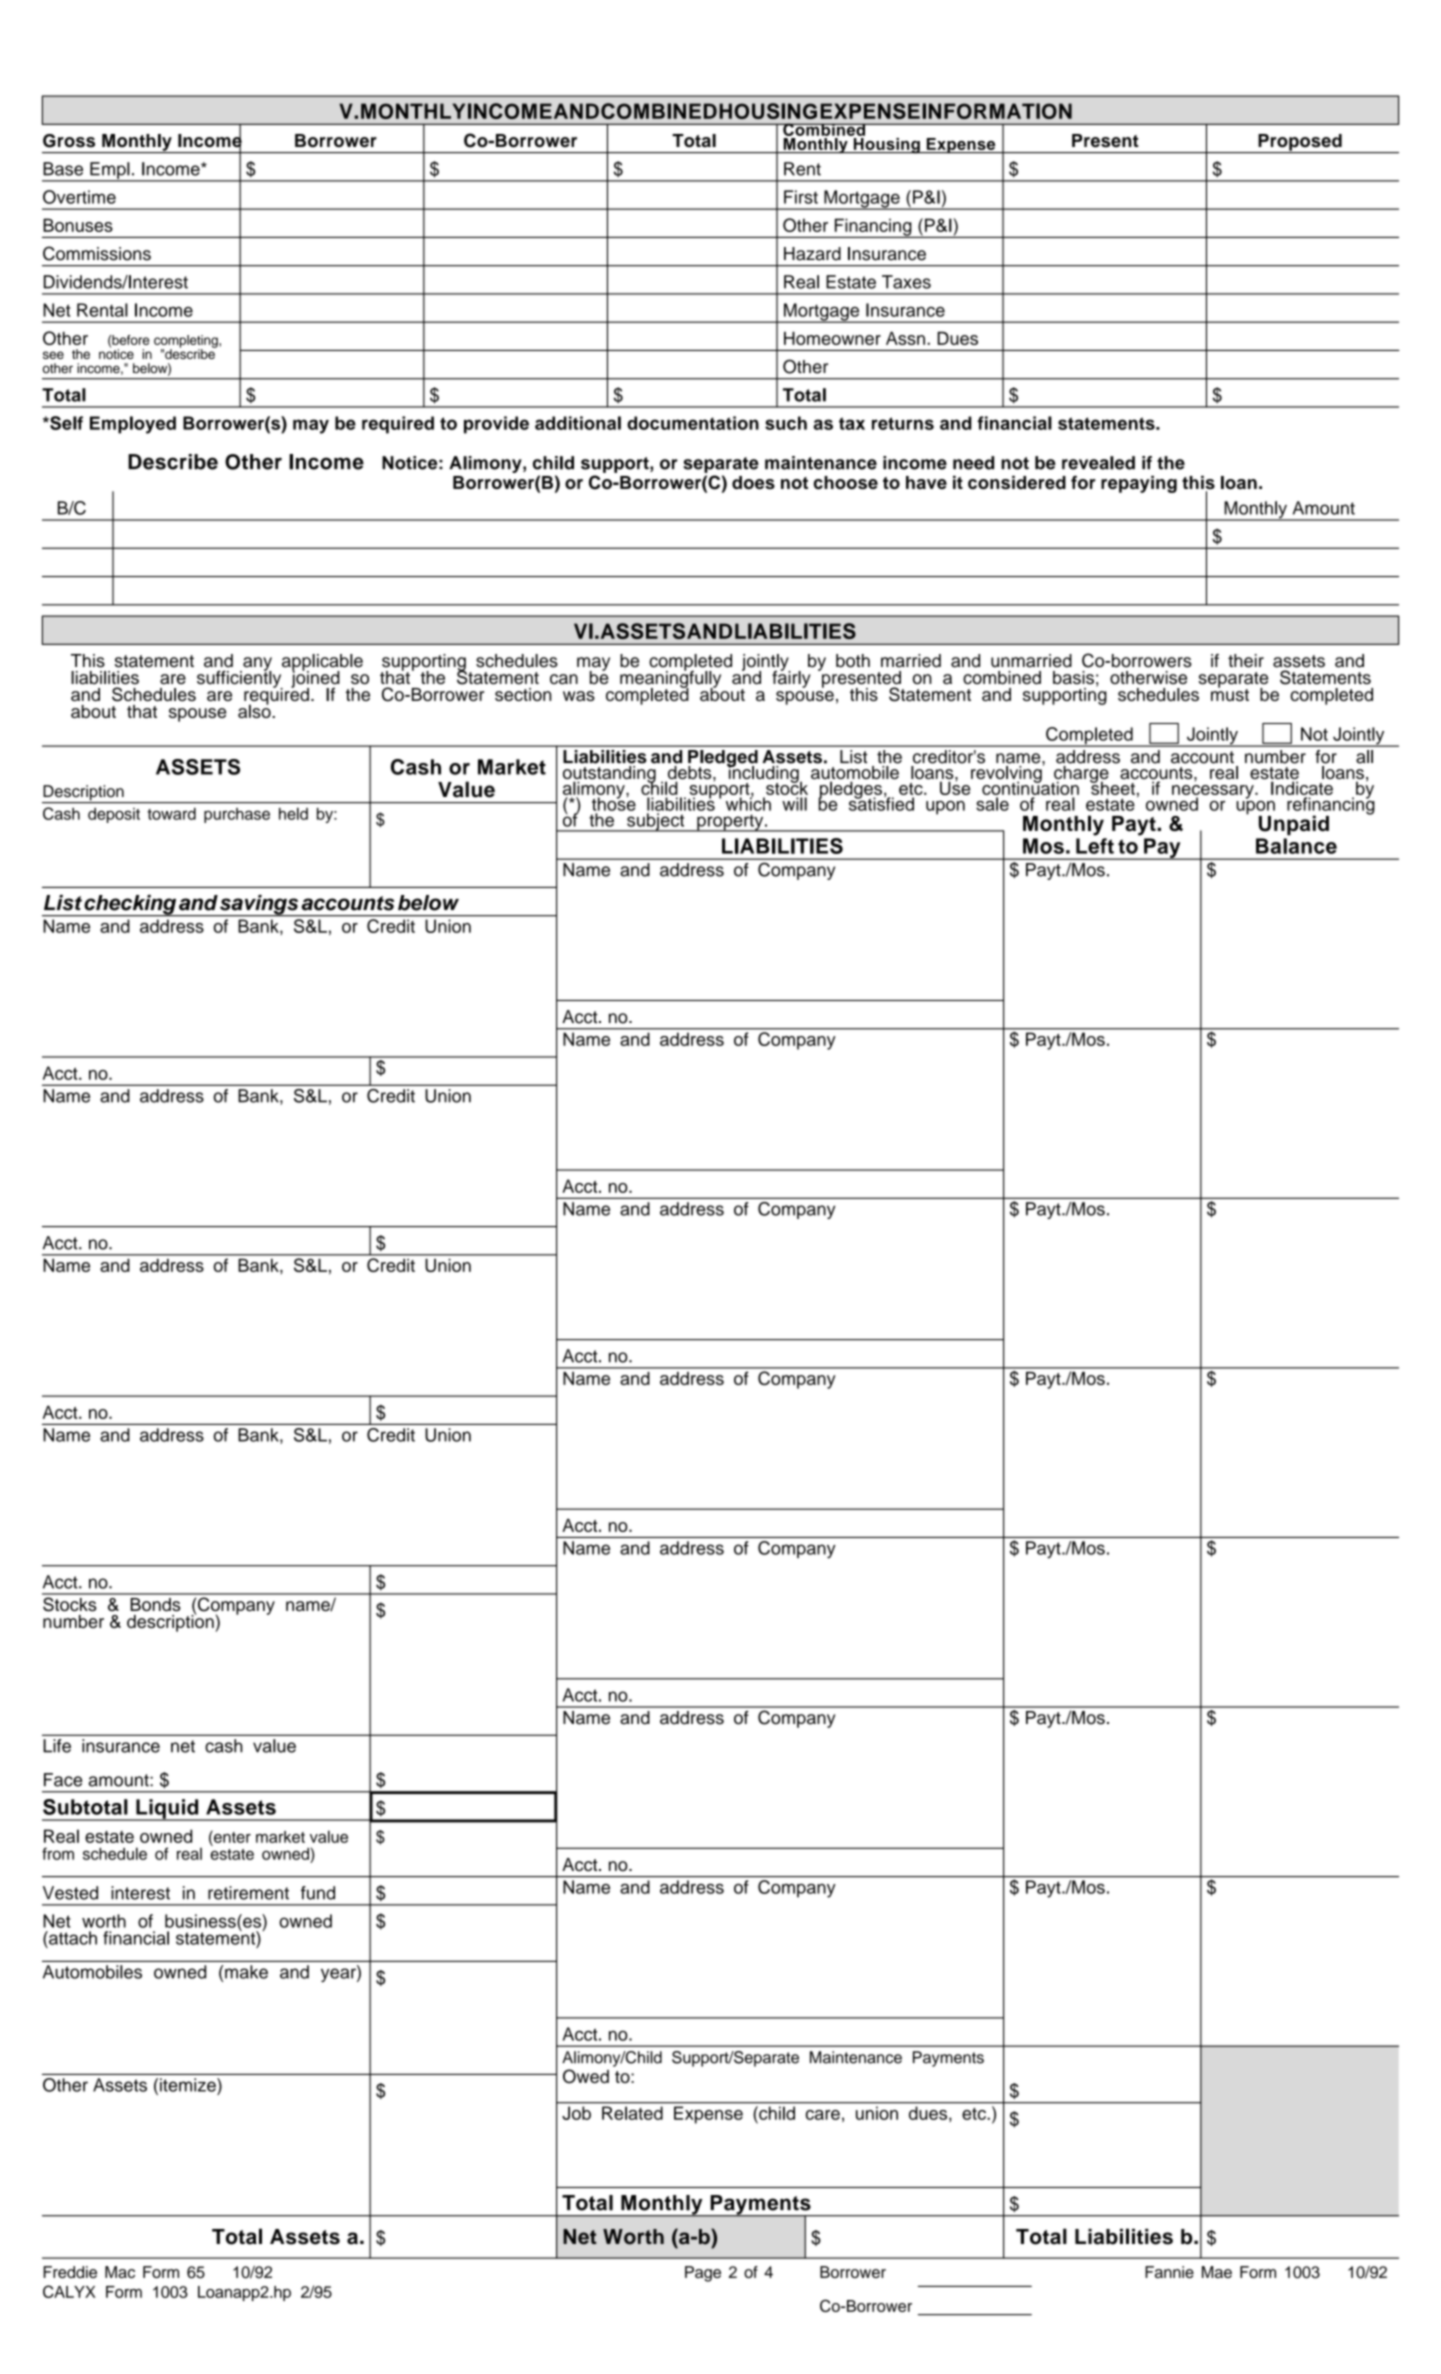 This document has height=2374, width=1441. Describe the element at coordinates (318, 1893) in the document. I see `fund` at that location.
